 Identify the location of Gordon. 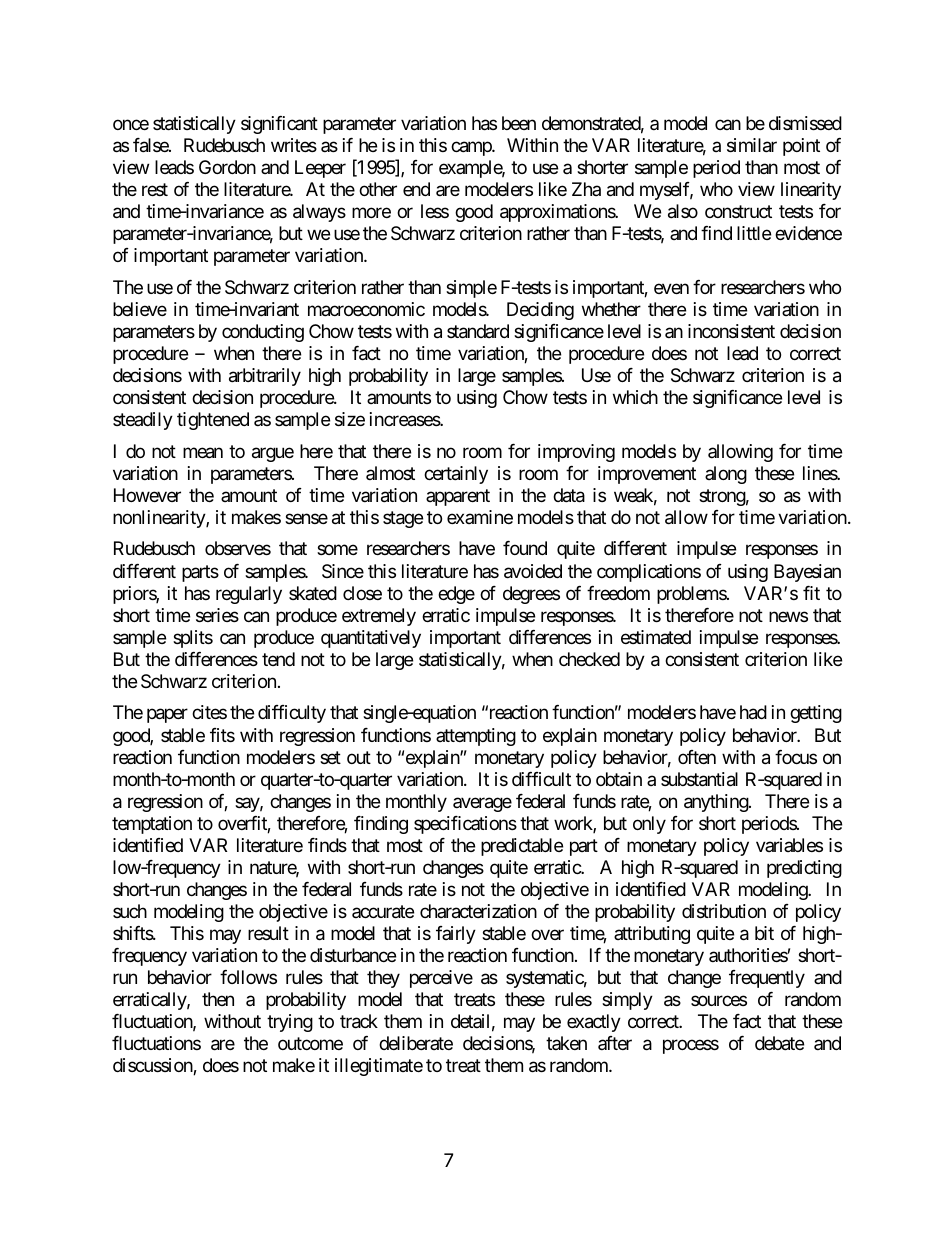
(227, 167).
